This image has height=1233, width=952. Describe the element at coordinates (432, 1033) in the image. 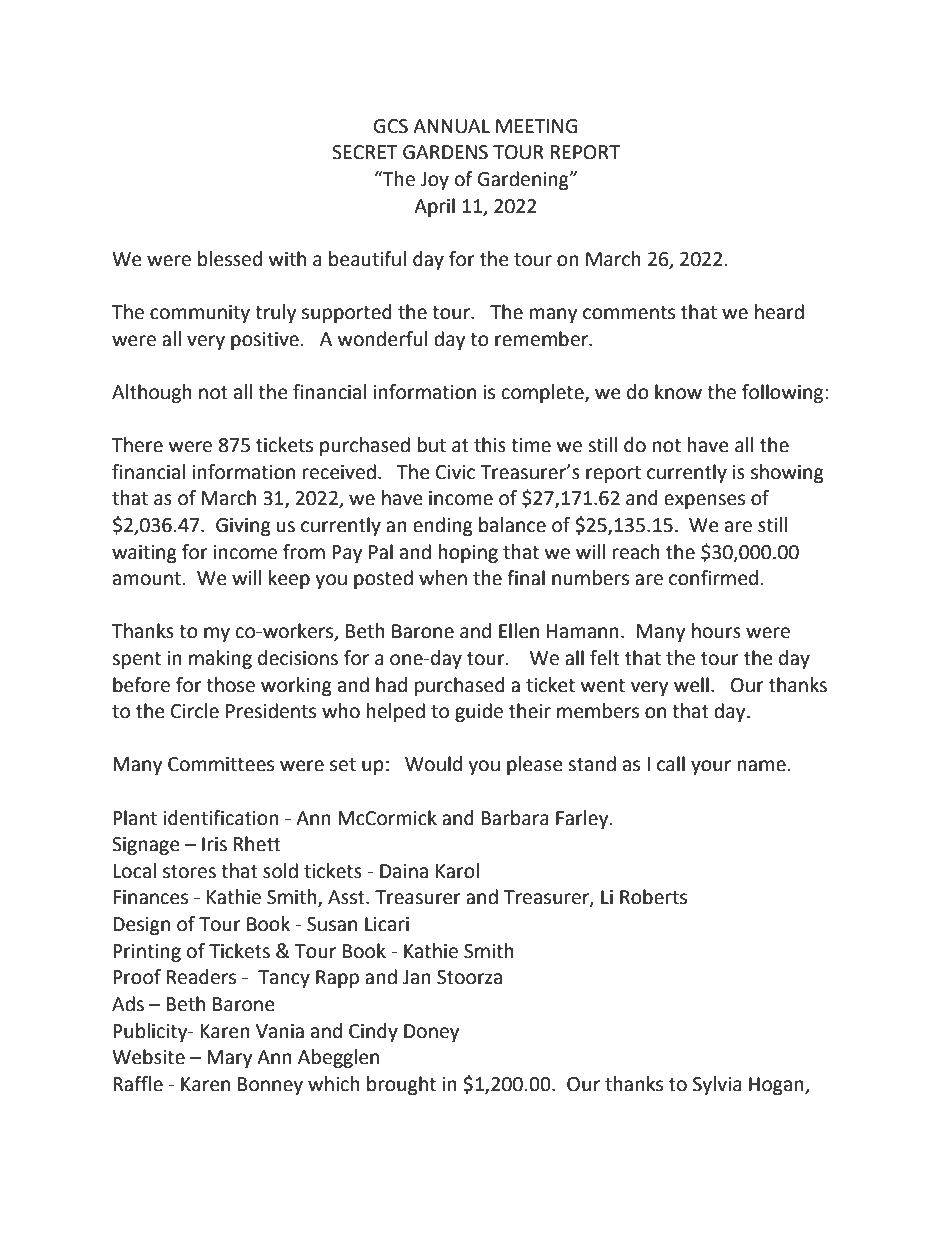

I see `Doney` at that location.
